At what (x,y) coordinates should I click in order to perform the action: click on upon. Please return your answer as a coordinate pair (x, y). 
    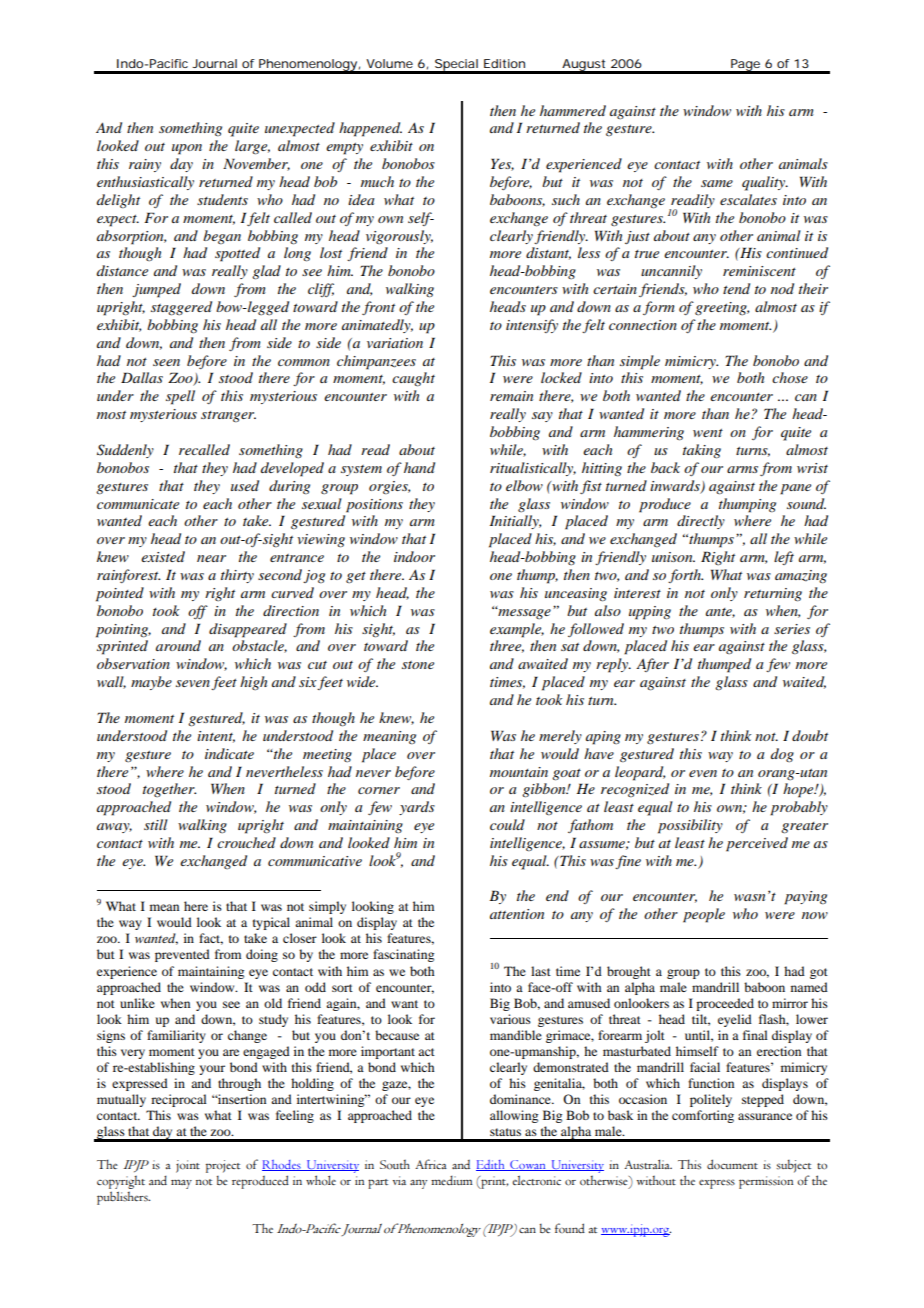
    Looking at the image, I should click on (187, 149).
